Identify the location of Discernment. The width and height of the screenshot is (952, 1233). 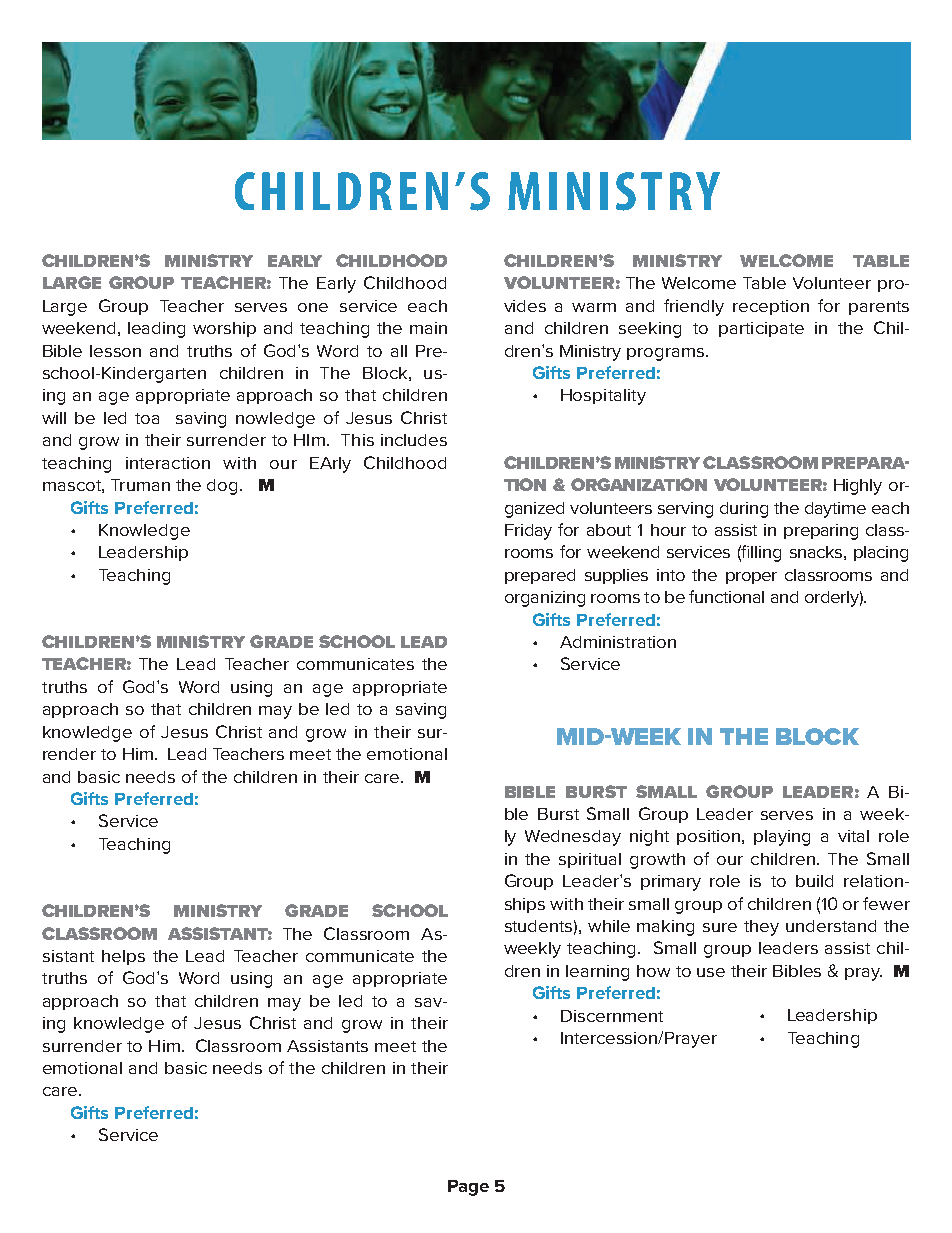
(612, 1016).
